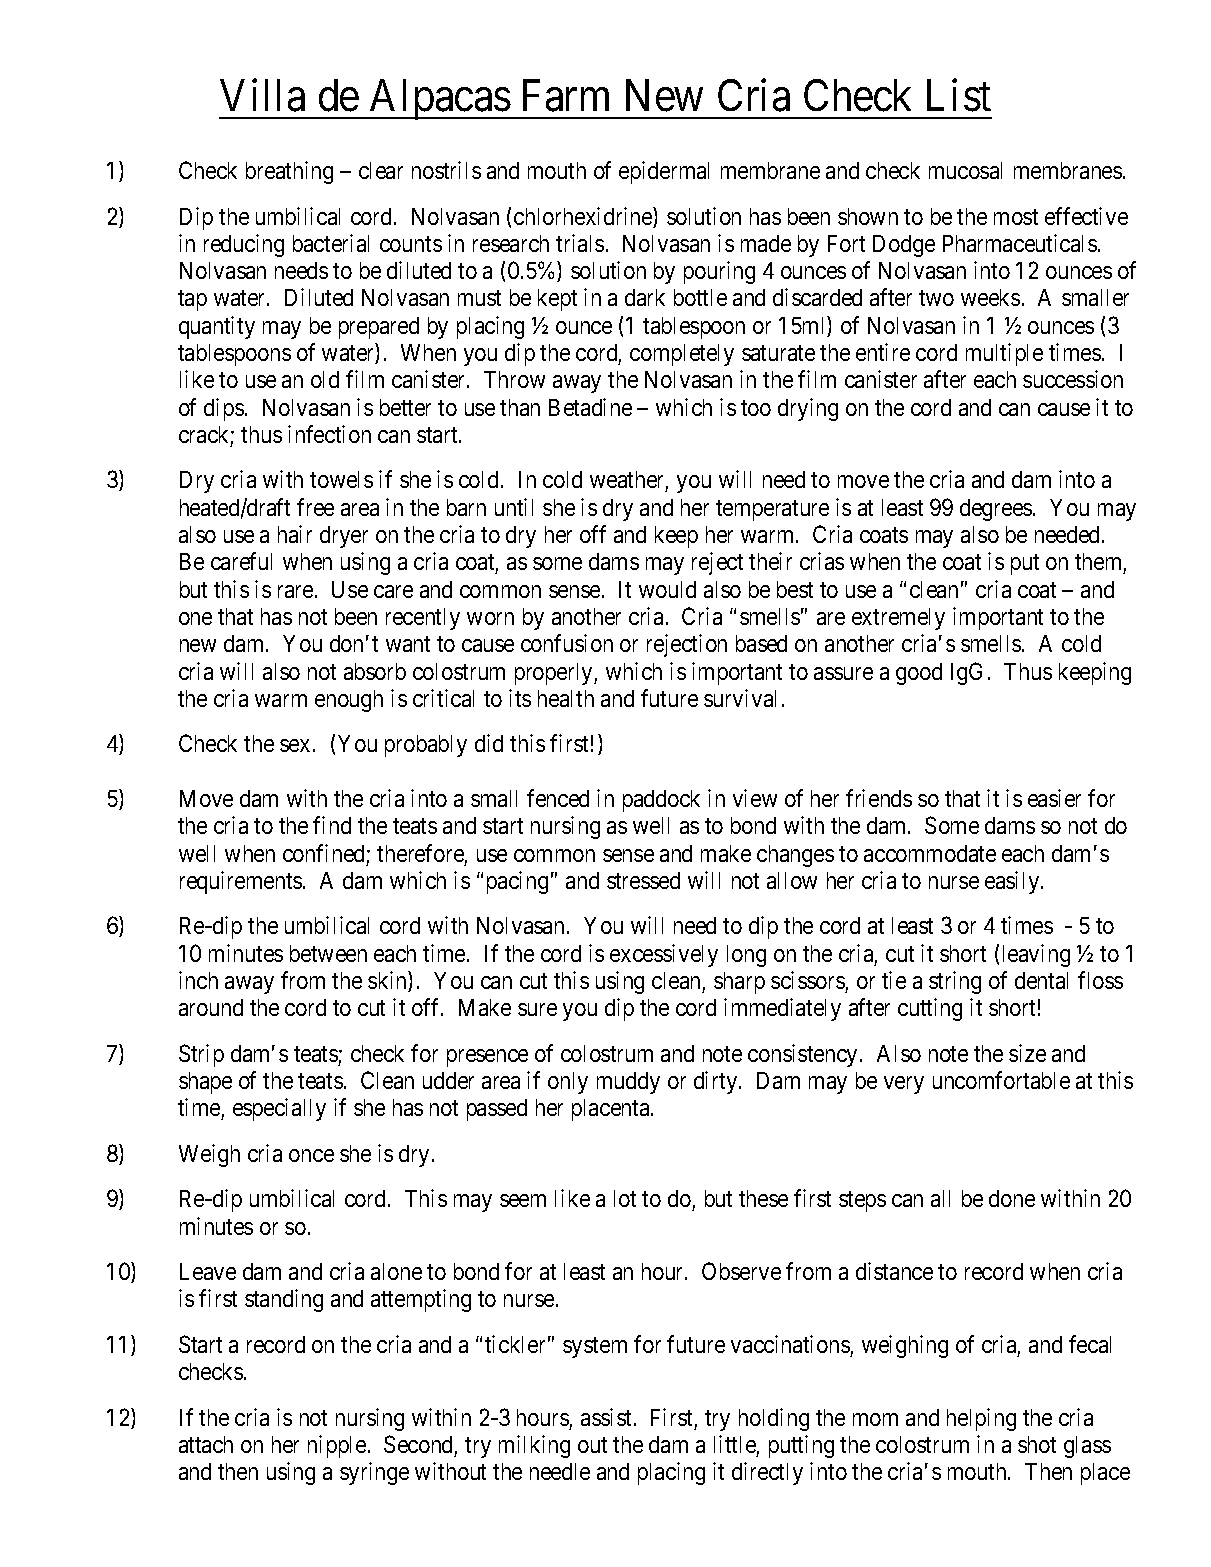 Image resolution: width=1211 pixels, height=1567 pixels. I want to click on excessively, so click(664, 955).
